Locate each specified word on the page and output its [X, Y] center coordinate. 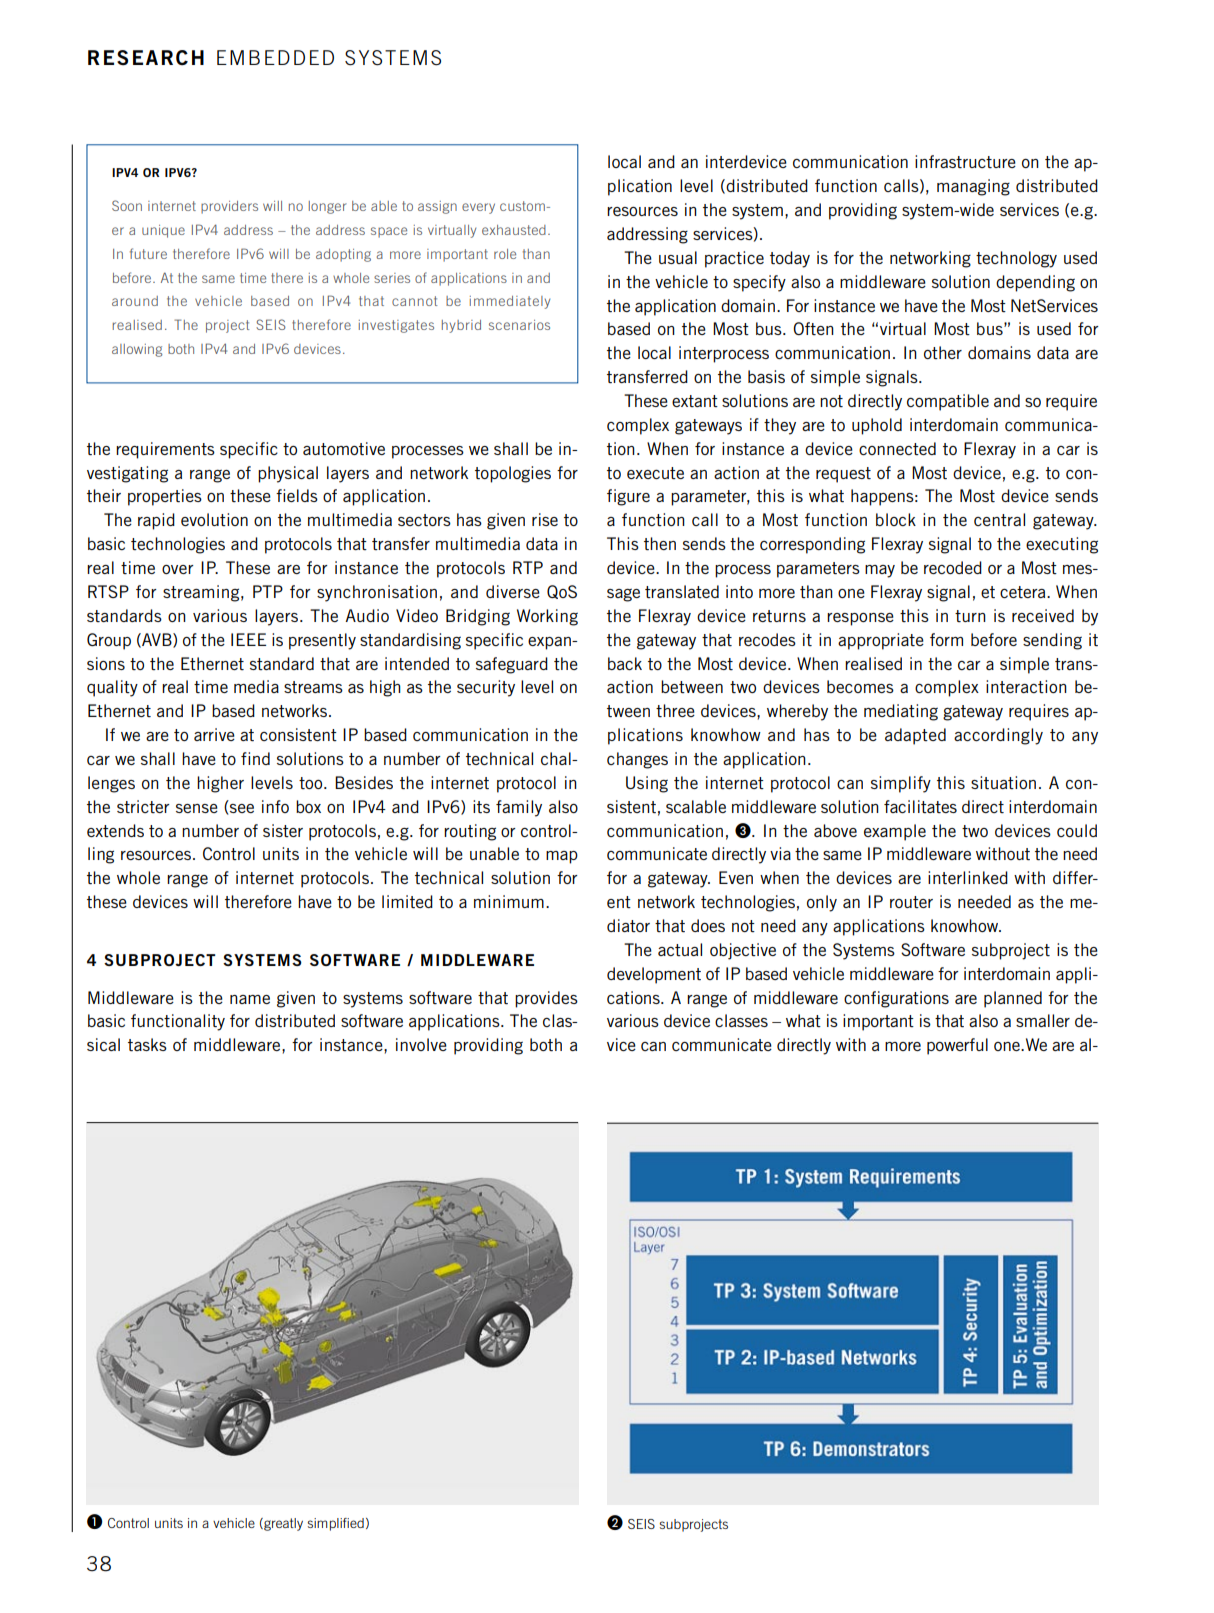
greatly [282, 1524]
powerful [957, 1046]
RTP [528, 567]
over [178, 569]
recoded [953, 567]
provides [546, 999]
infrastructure [965, 161]
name [250, 999]
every [478, 208]
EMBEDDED [275, 57]
